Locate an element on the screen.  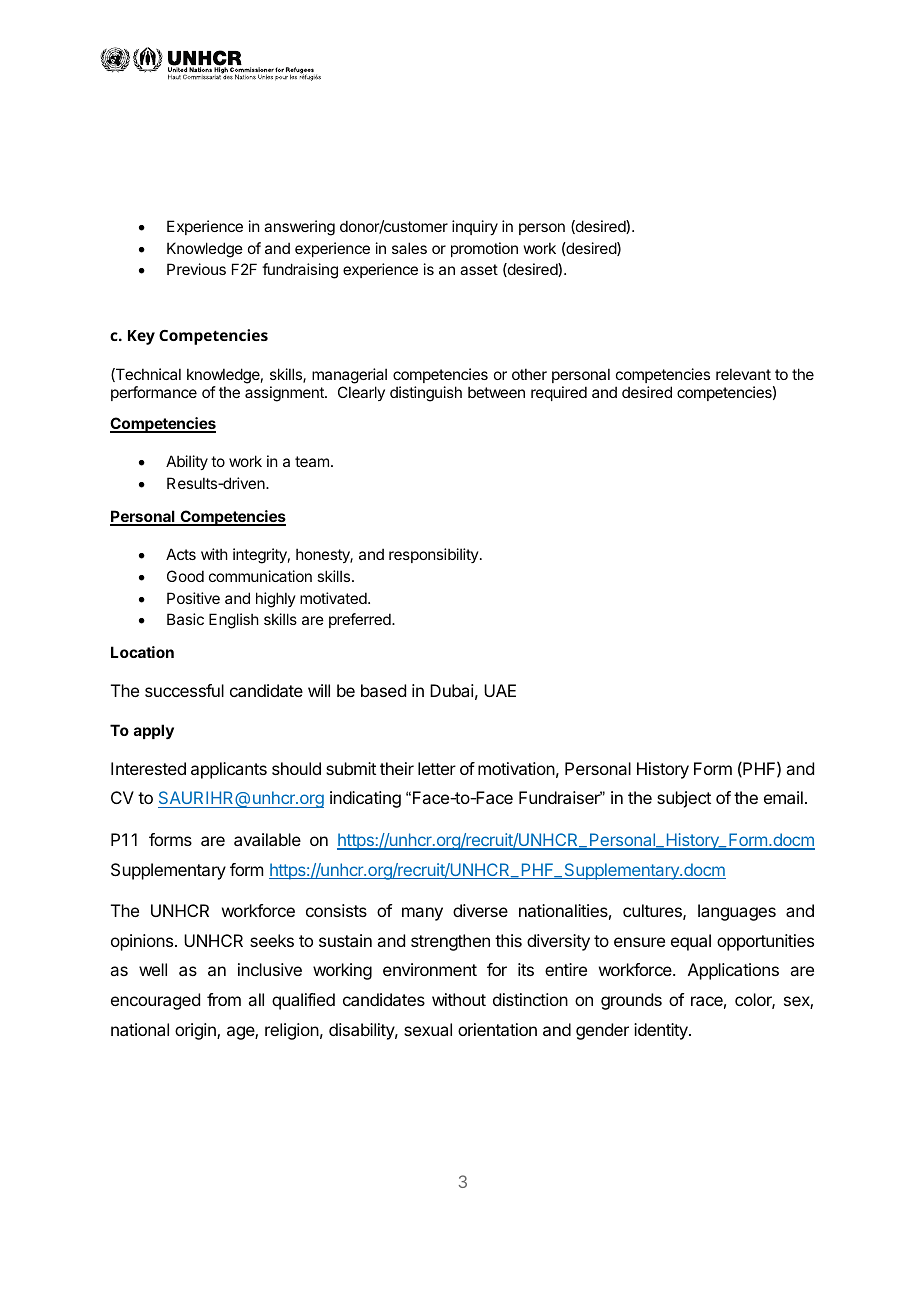
available is located at coordinates (267, 839).
